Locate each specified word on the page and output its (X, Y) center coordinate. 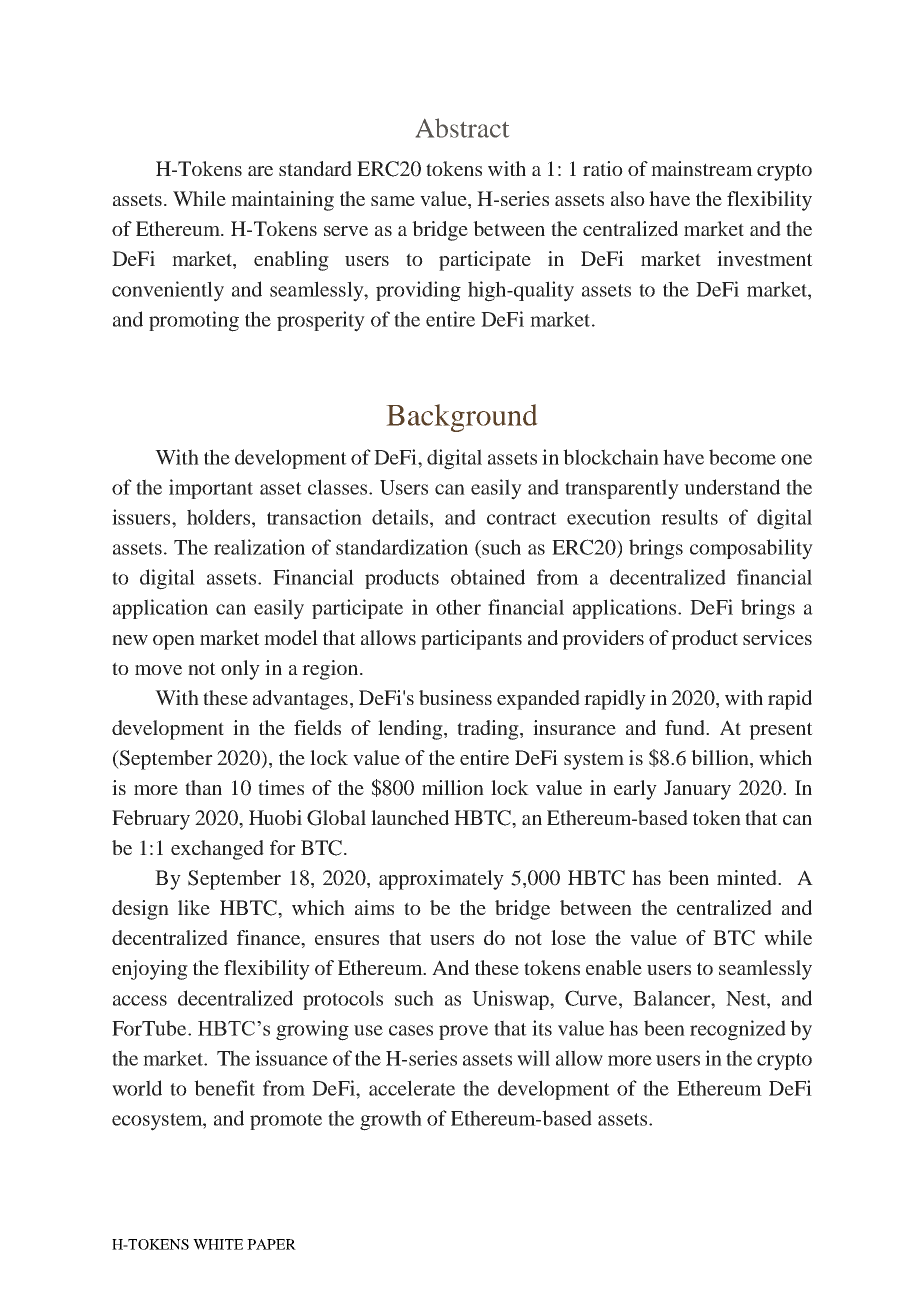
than (203, 787)
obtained (488, 577)
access (140, 1000)
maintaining (282, 201)
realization (259, 547)
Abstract (462, 128)
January (697, 790)
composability (751, 549)
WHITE (218, 1244)
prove (463, 1032)
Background (462, 418)
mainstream (702, 168)
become (742, 457)
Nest (747, 998)
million (453, 787)
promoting (194, 321)
